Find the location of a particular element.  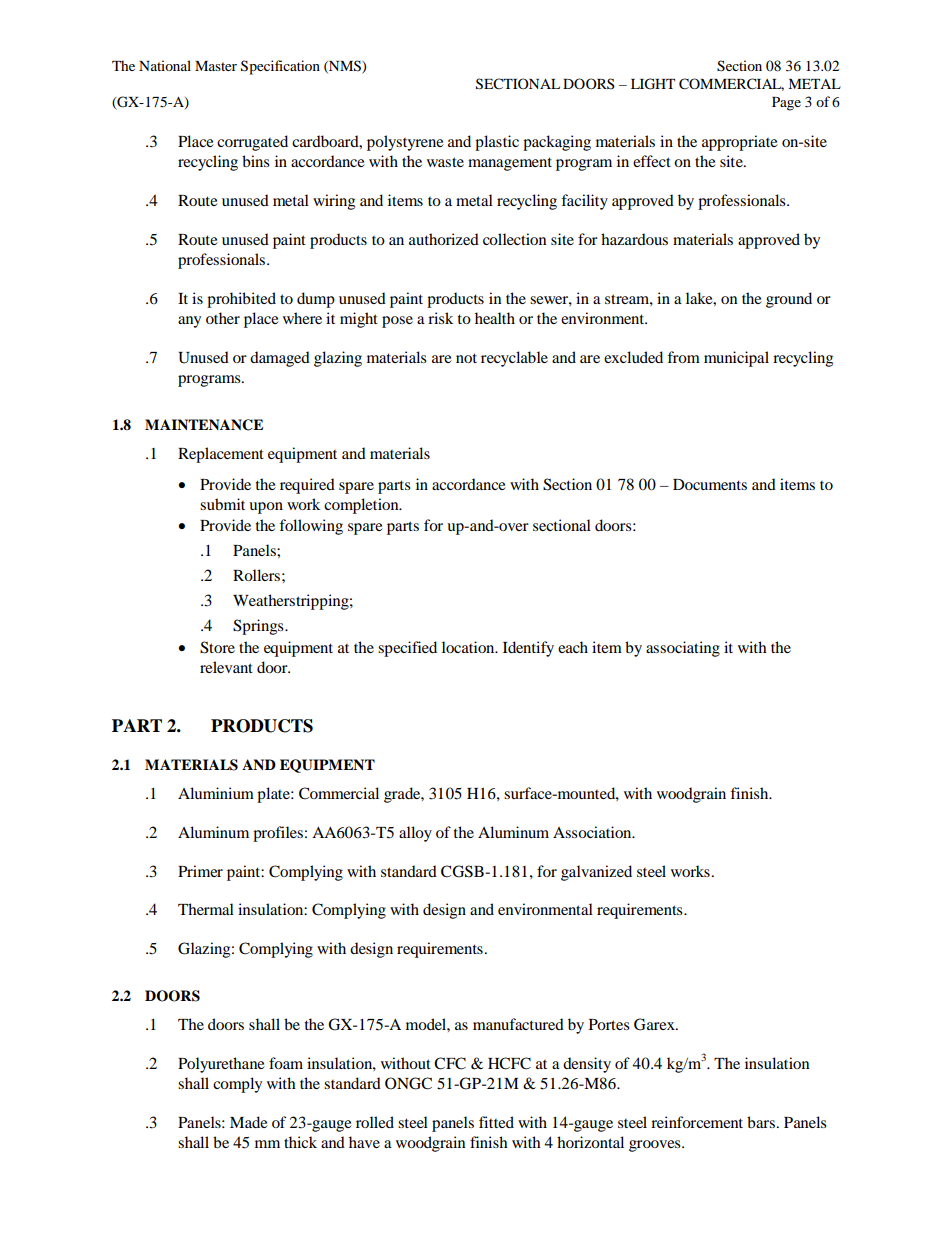

Master is located at coordinates (216, 66).
